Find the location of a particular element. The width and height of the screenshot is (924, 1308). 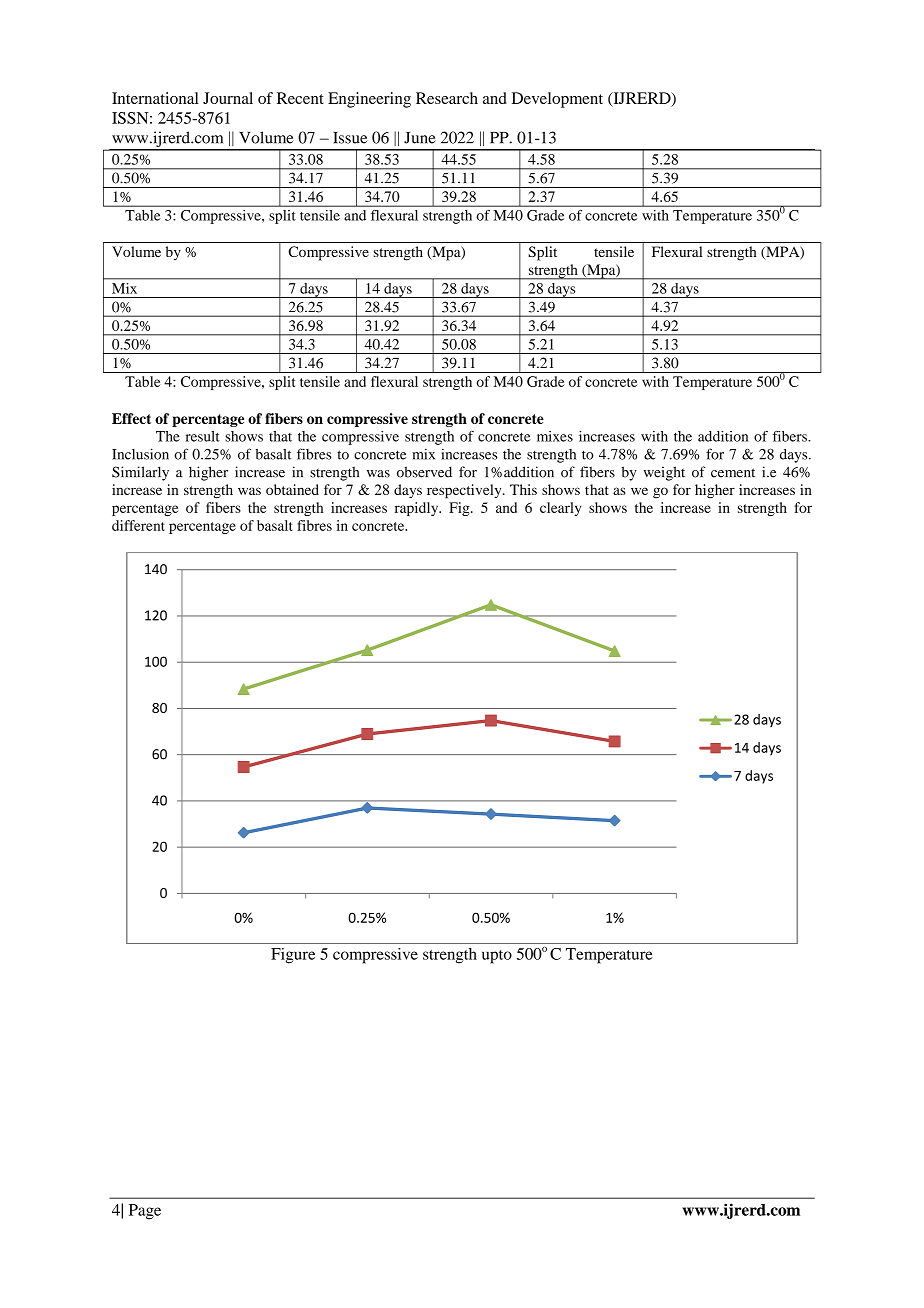

rapidly is located at coordinates (418, 509).
